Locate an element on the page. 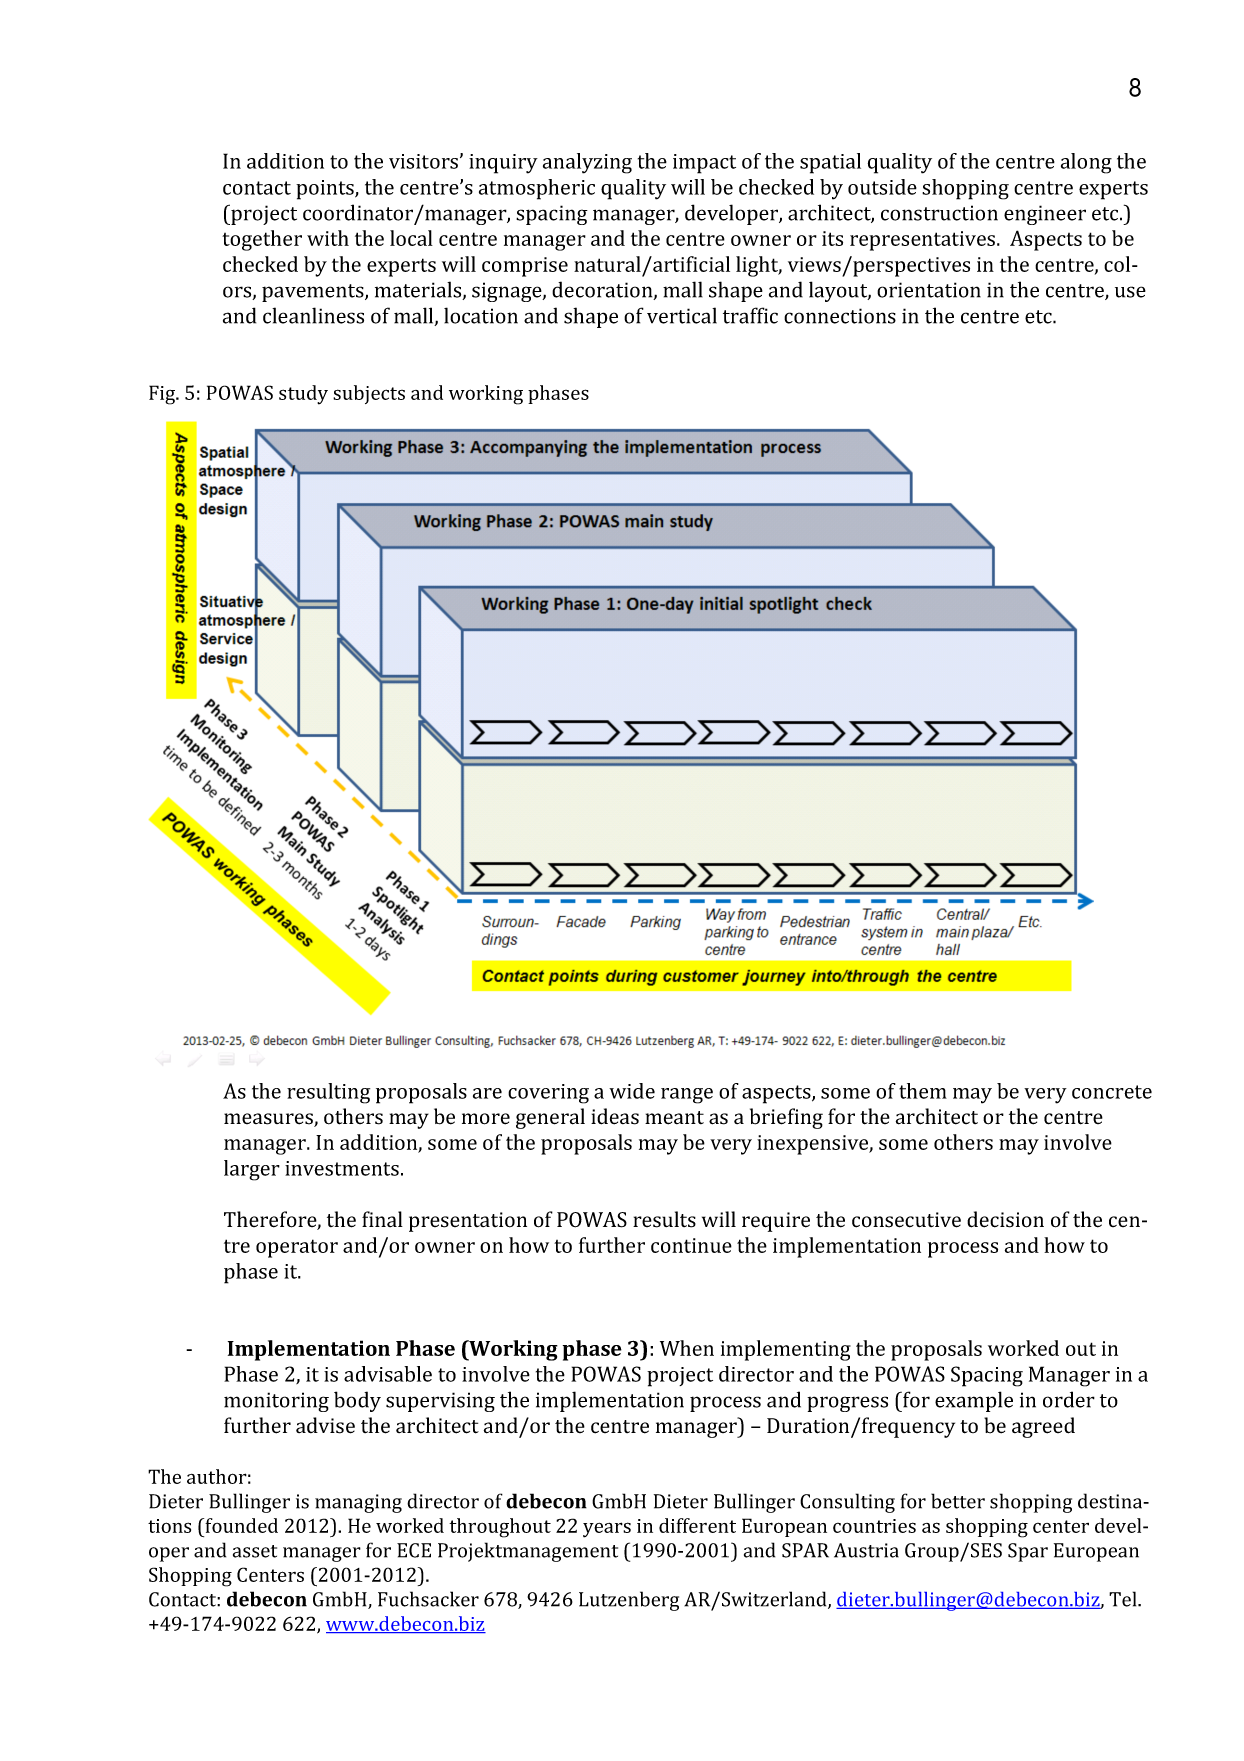  them is located at coordinates (923, 1091).
